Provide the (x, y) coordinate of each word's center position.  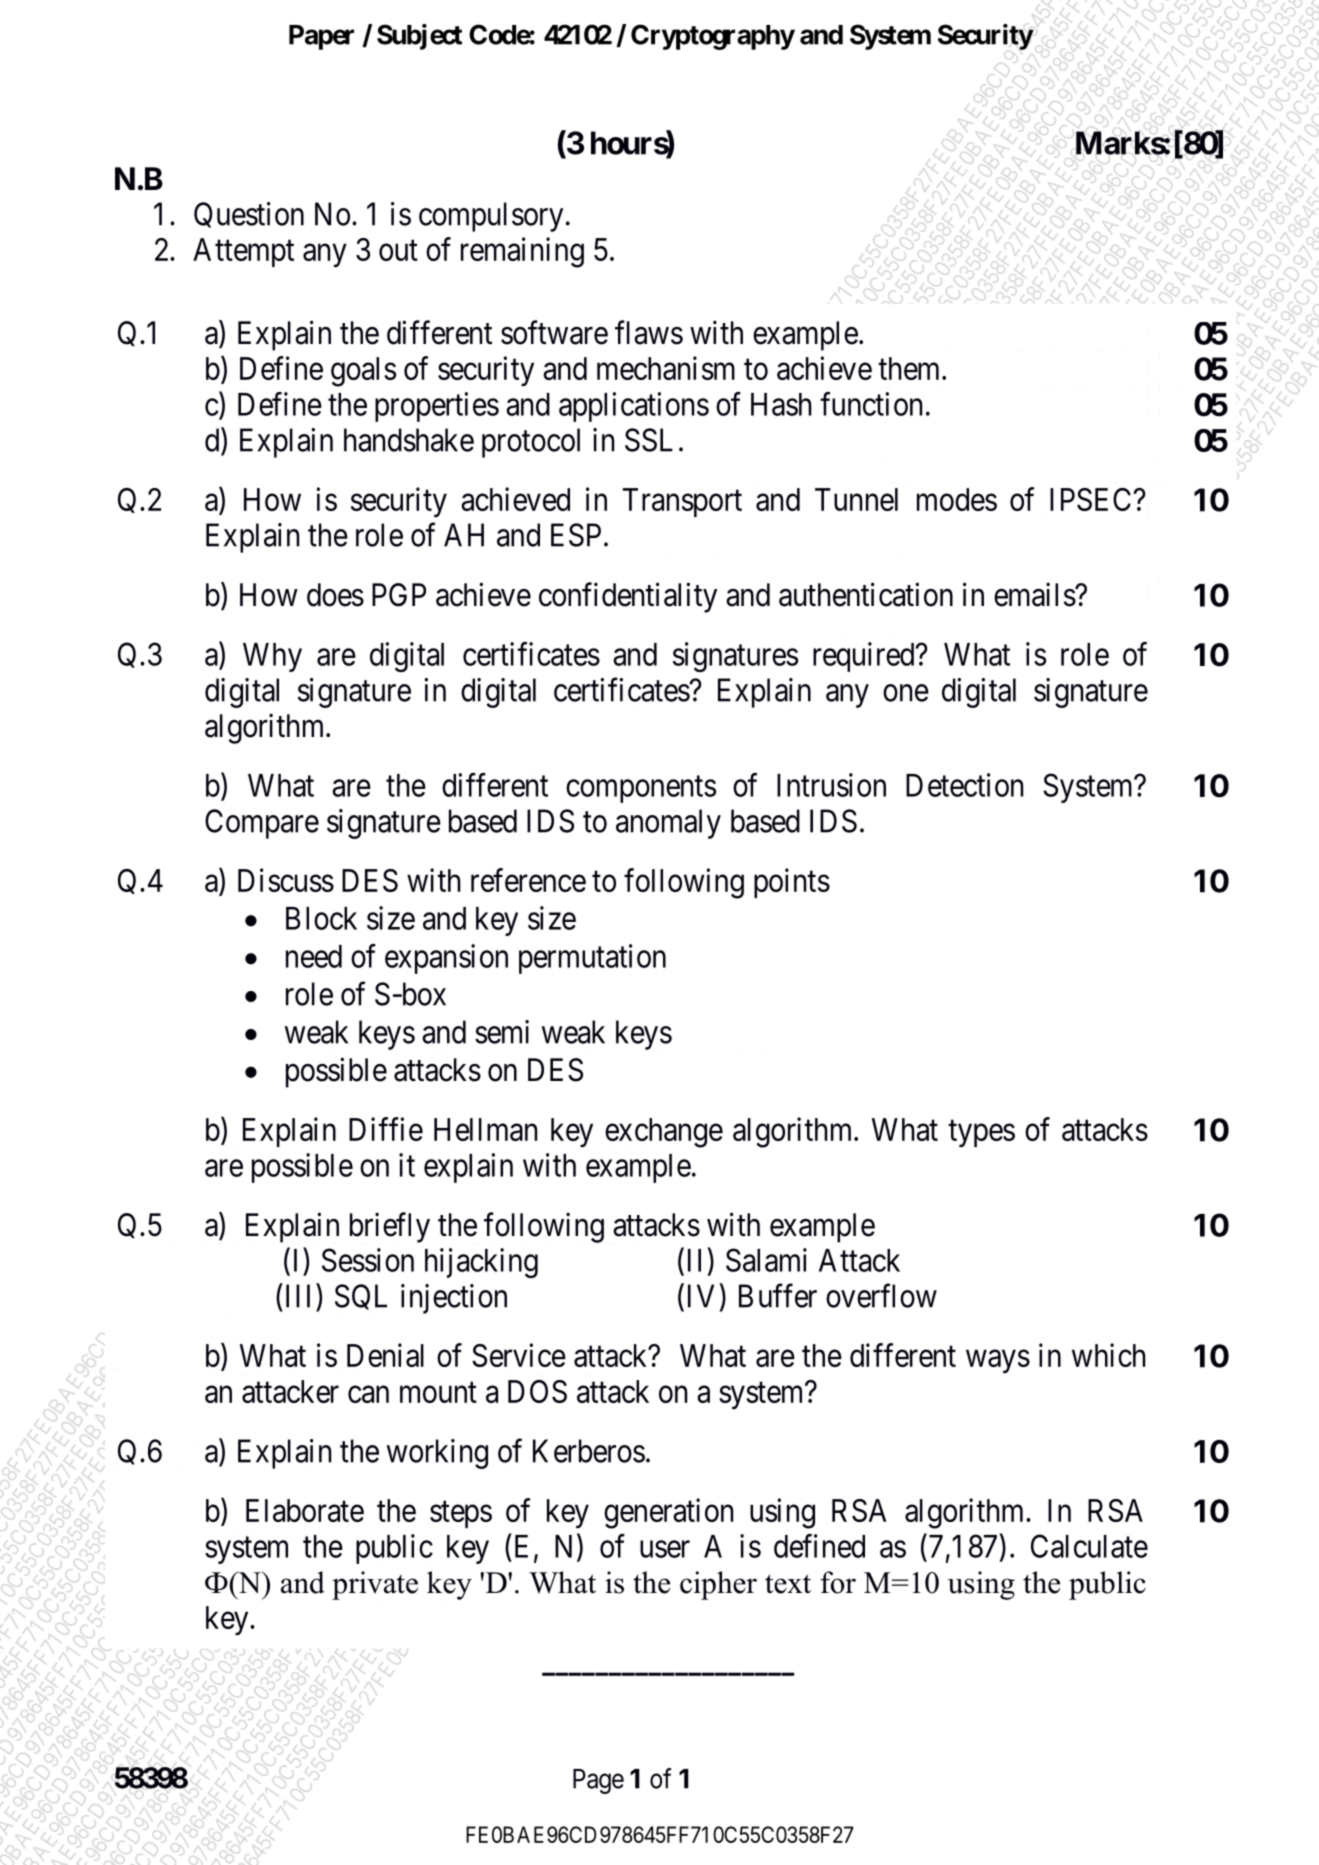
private (375, 1585)
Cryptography (713, 37)
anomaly (668, 824)
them (910, 368)
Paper (321, 37)
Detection (964, 785)
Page (598, 1781)
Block (321, 918)
